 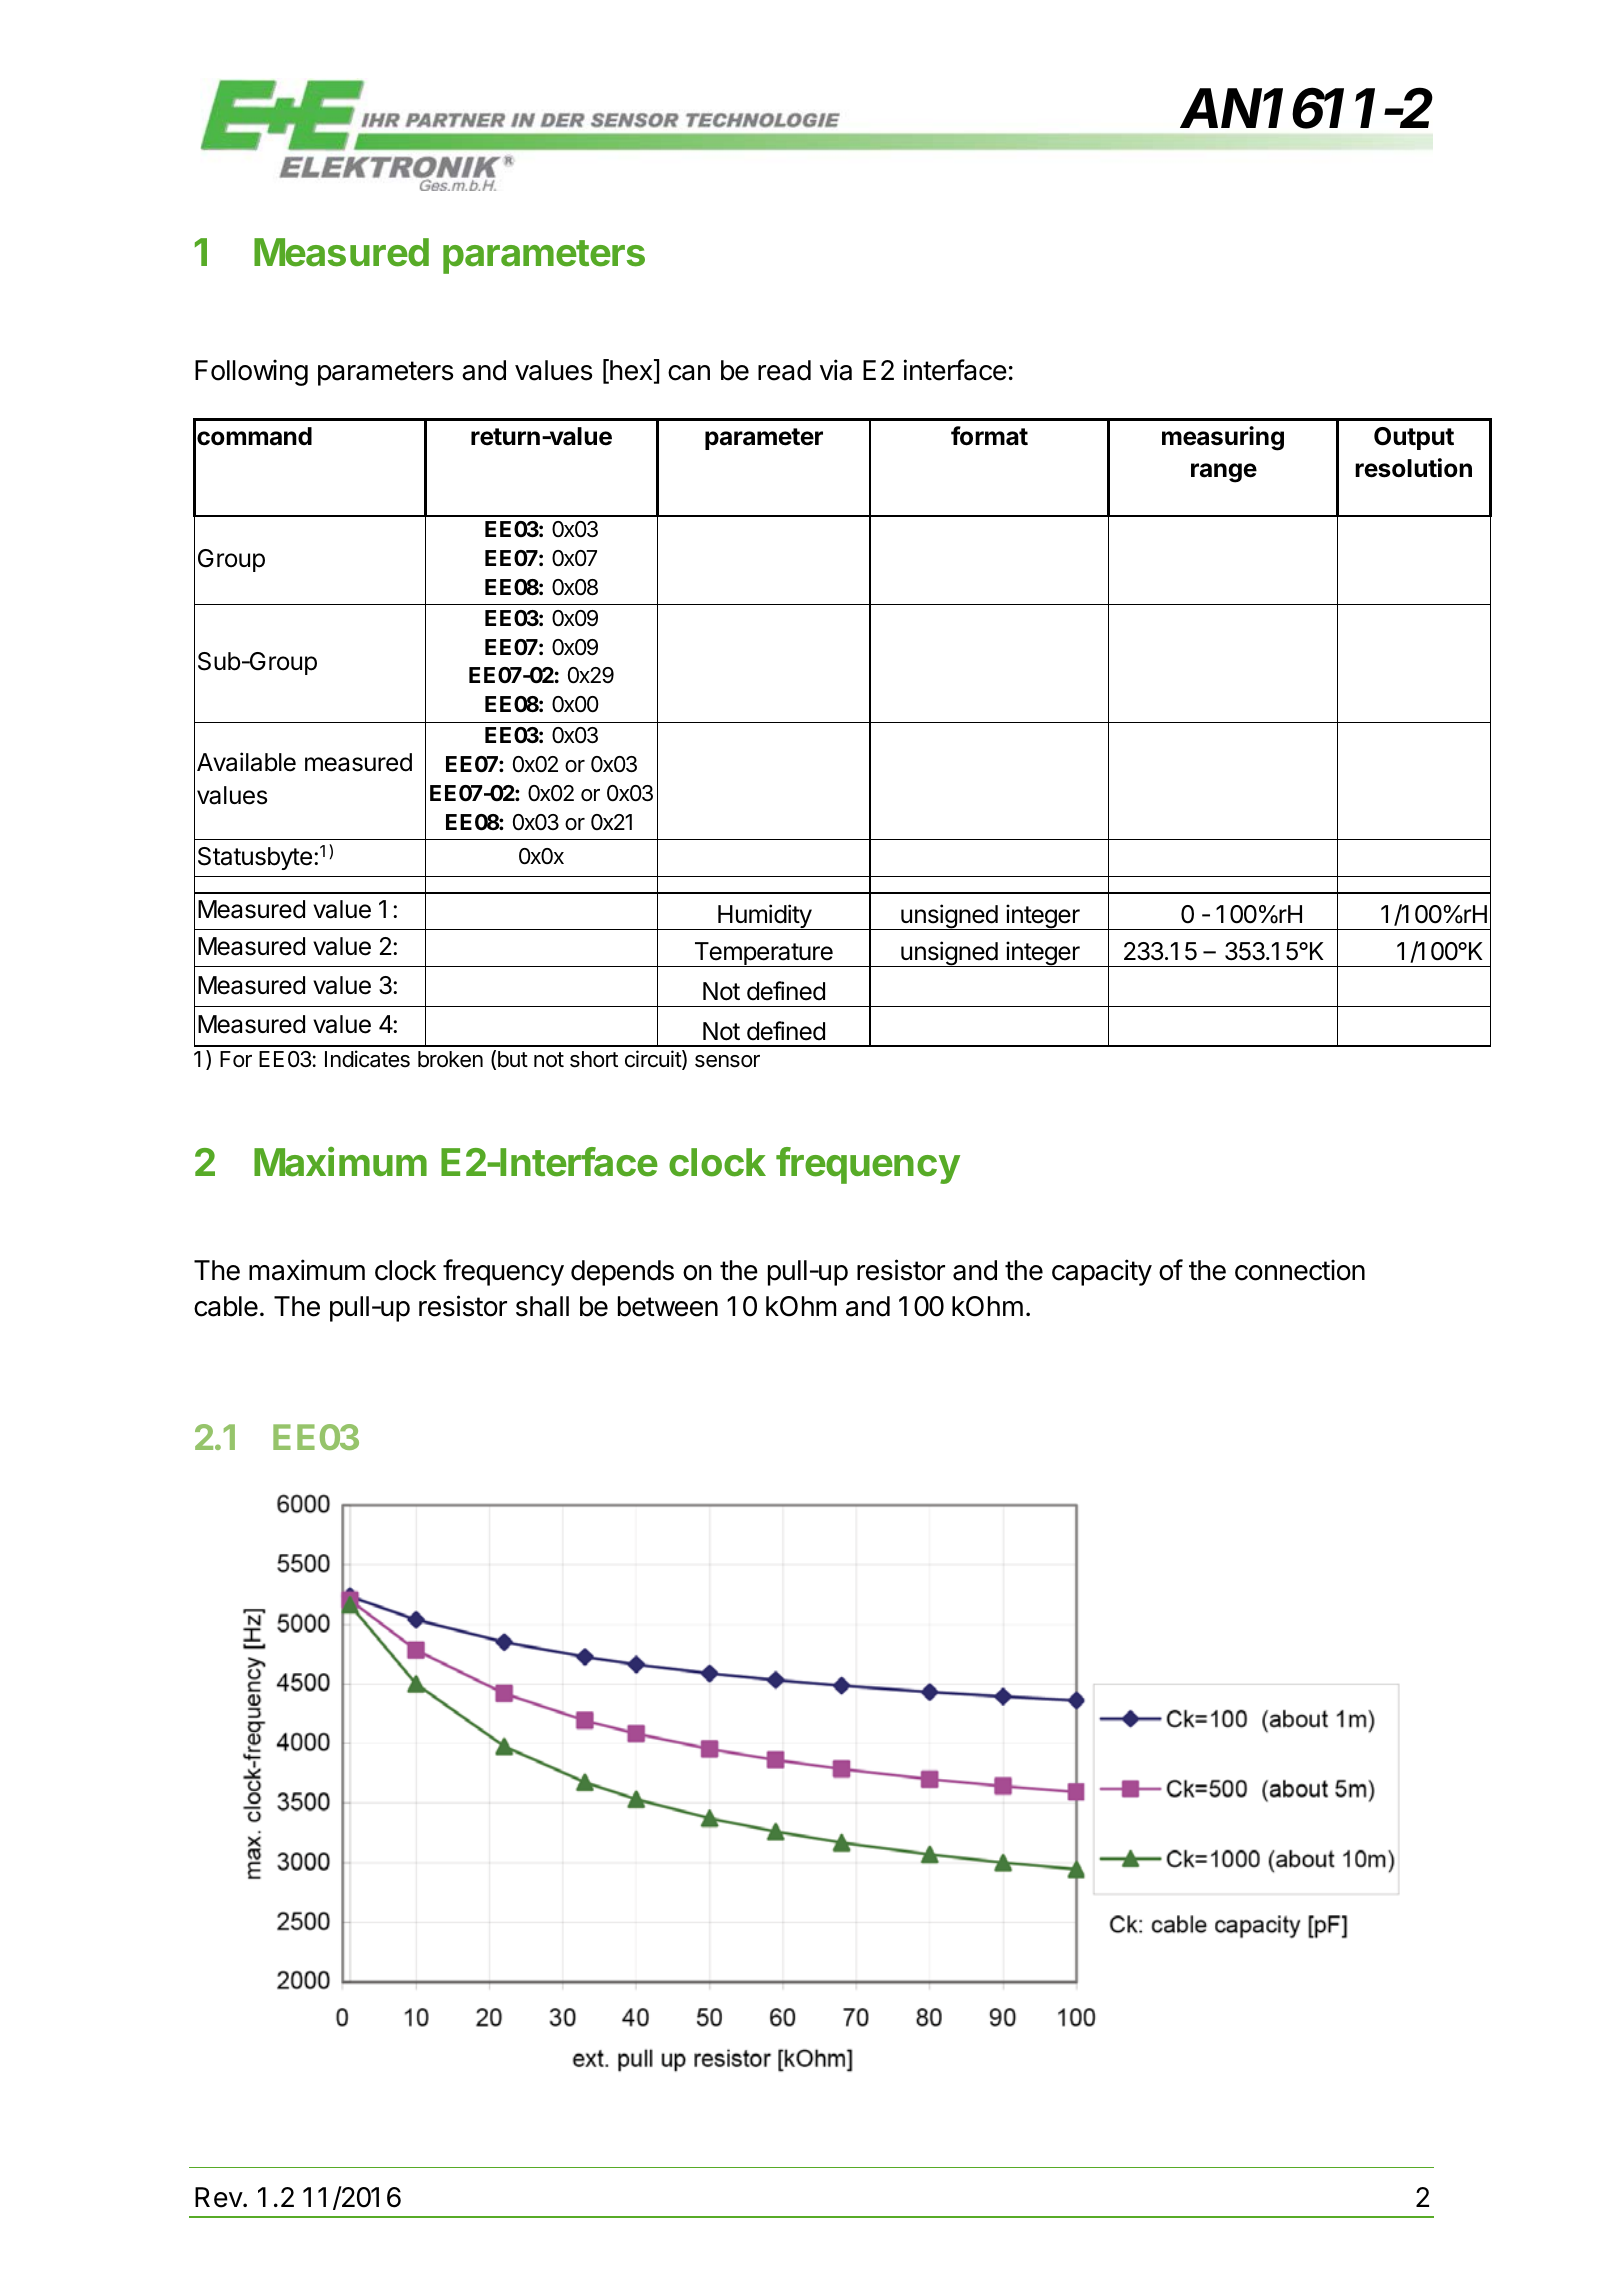 I want to click on connection, so click(x=1300, y=1270).
